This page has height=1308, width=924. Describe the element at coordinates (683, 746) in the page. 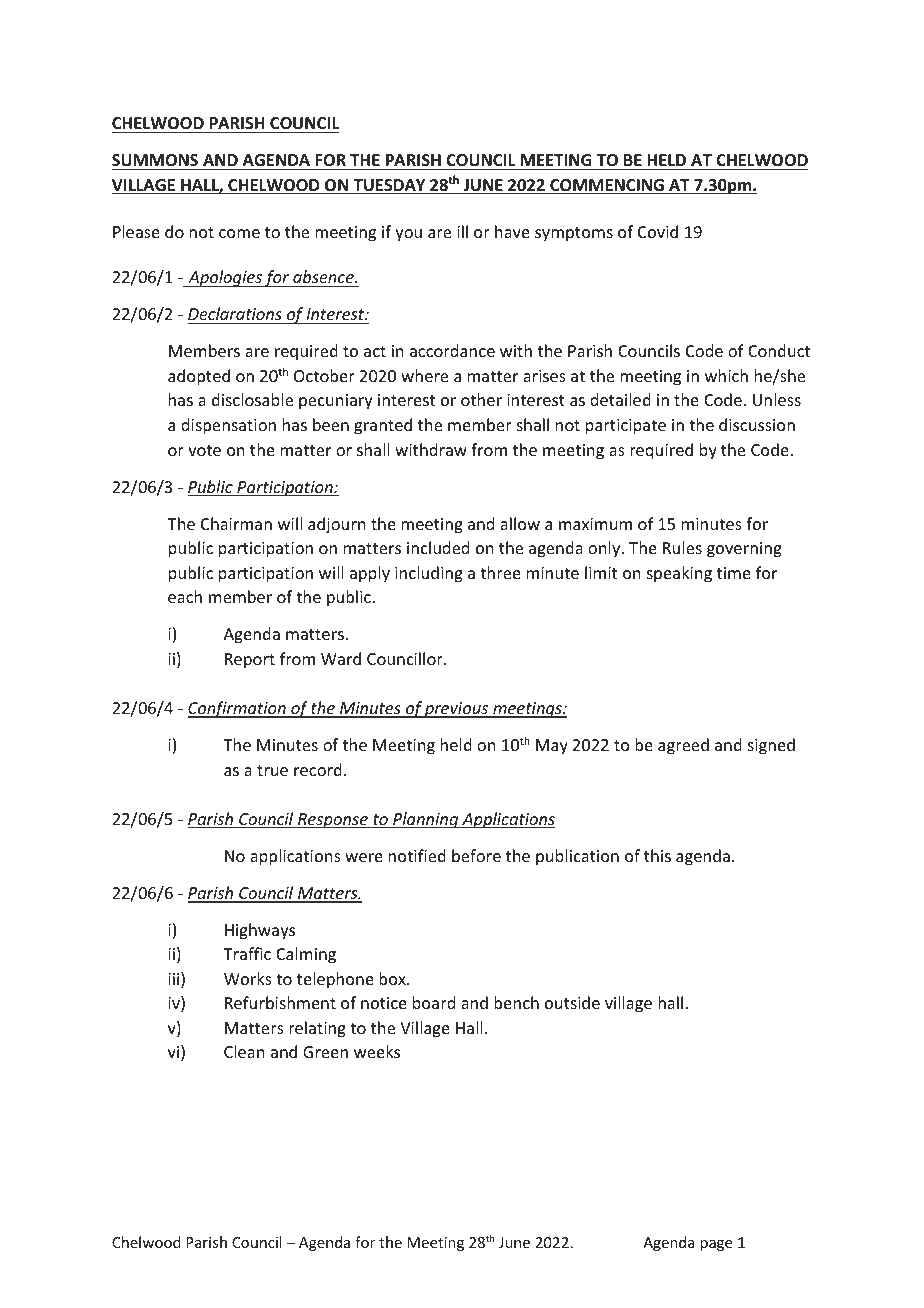

I see `agreed` at that location.
